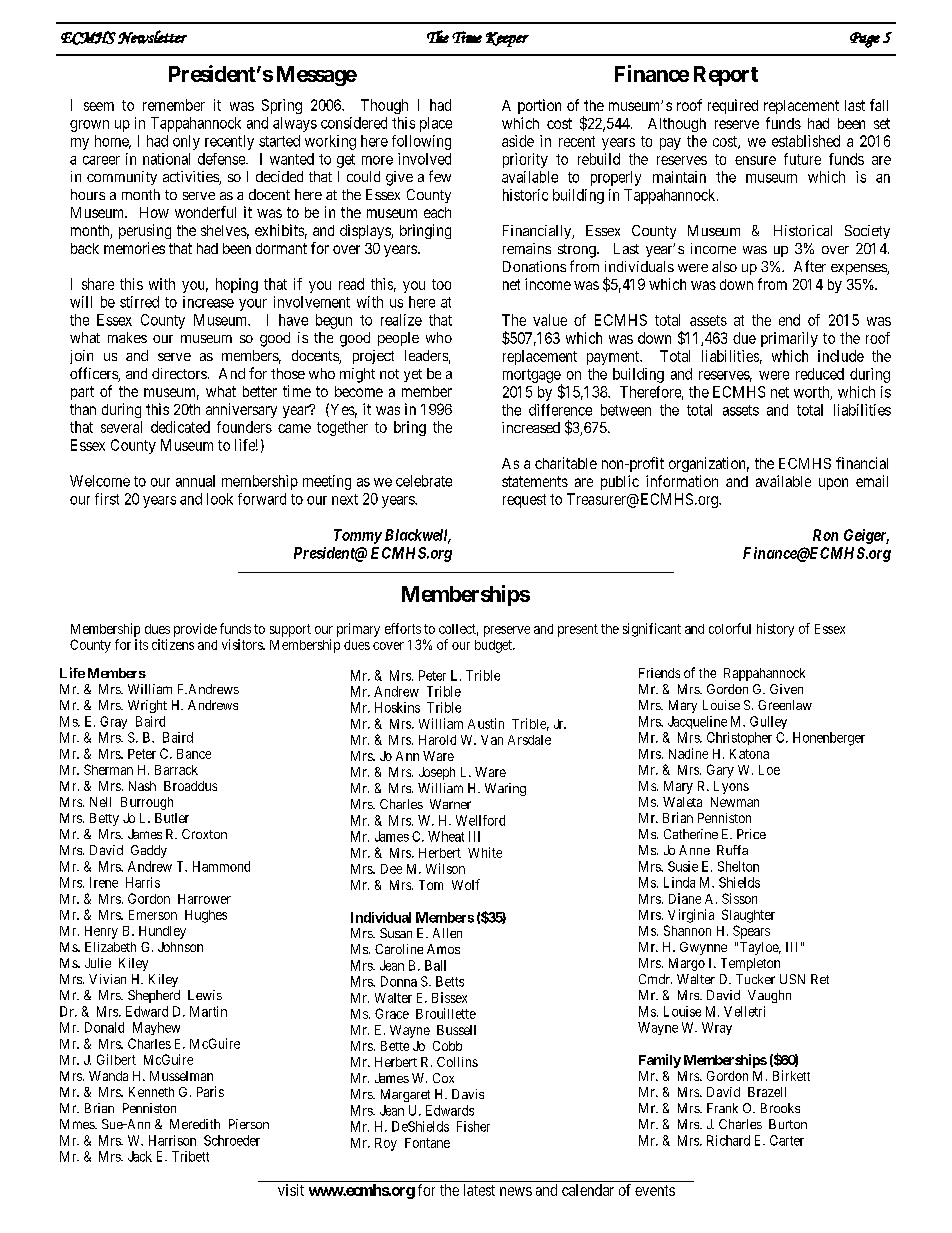 Image resolution: width=952 pixels, height=1233 pixels. I want to click on Jack, so click(140, 1156).
